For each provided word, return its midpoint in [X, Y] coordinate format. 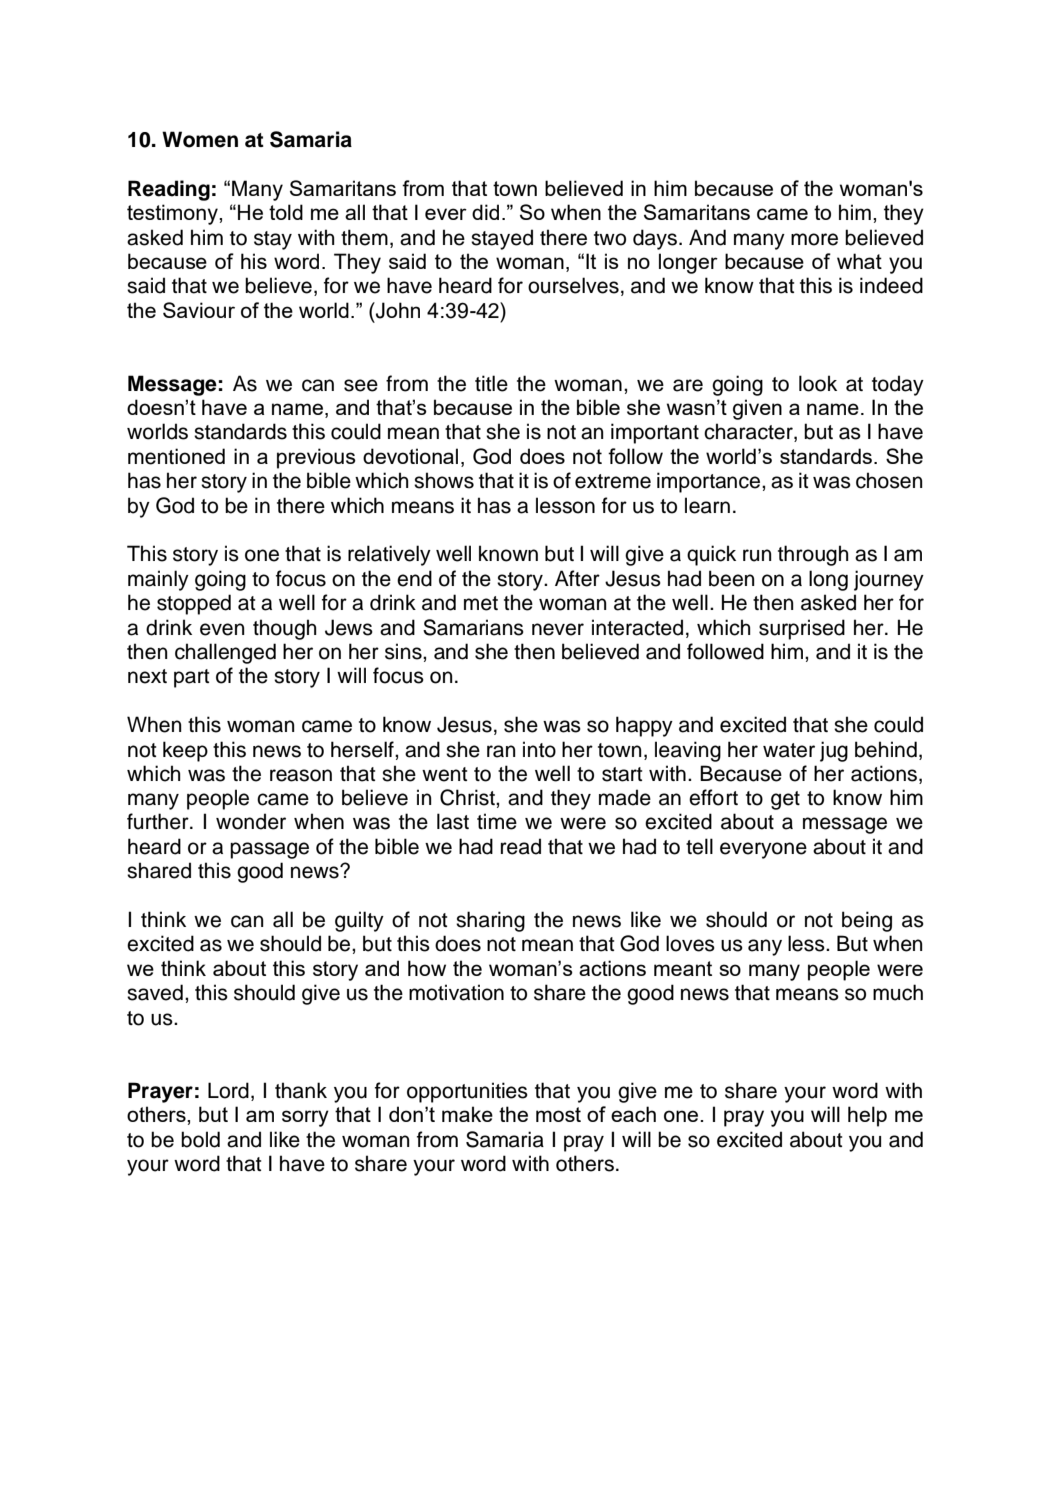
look [818, 383]
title [491, 383]
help [867, 1116]
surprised [802, 629]
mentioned [176, 456]
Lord [228, 1090]
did [485, 212]
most [558, 1114]
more [814, 239]
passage [269, 850]
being [867, 921]
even [222, 629]
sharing [490, 921]
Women [200, 139]
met [481, 603]
